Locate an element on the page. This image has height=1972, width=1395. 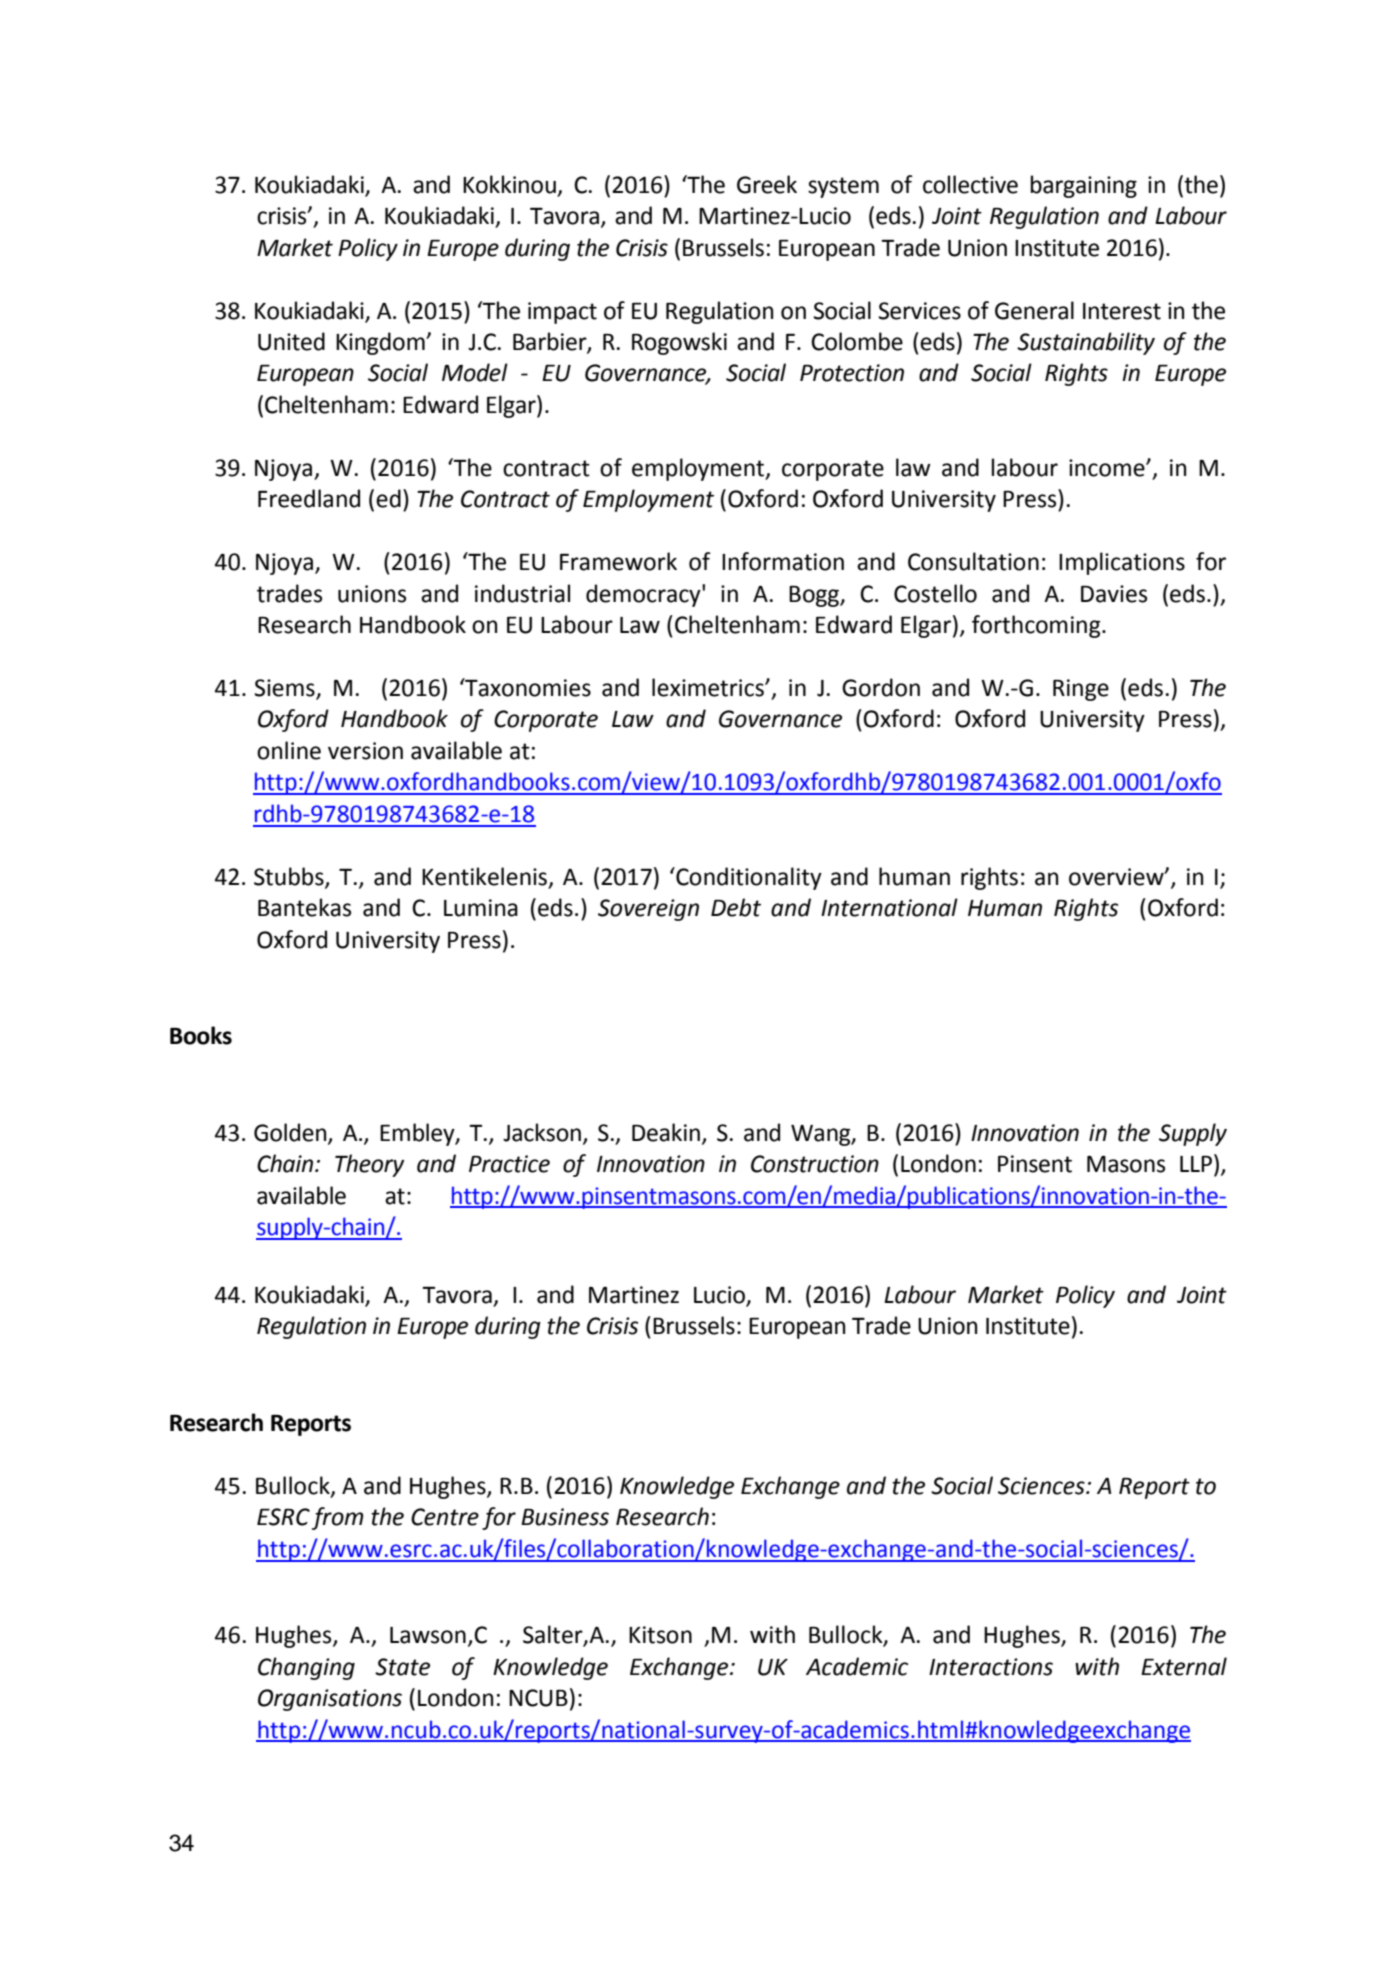
Gordon is located at coordinates (881, 687).
